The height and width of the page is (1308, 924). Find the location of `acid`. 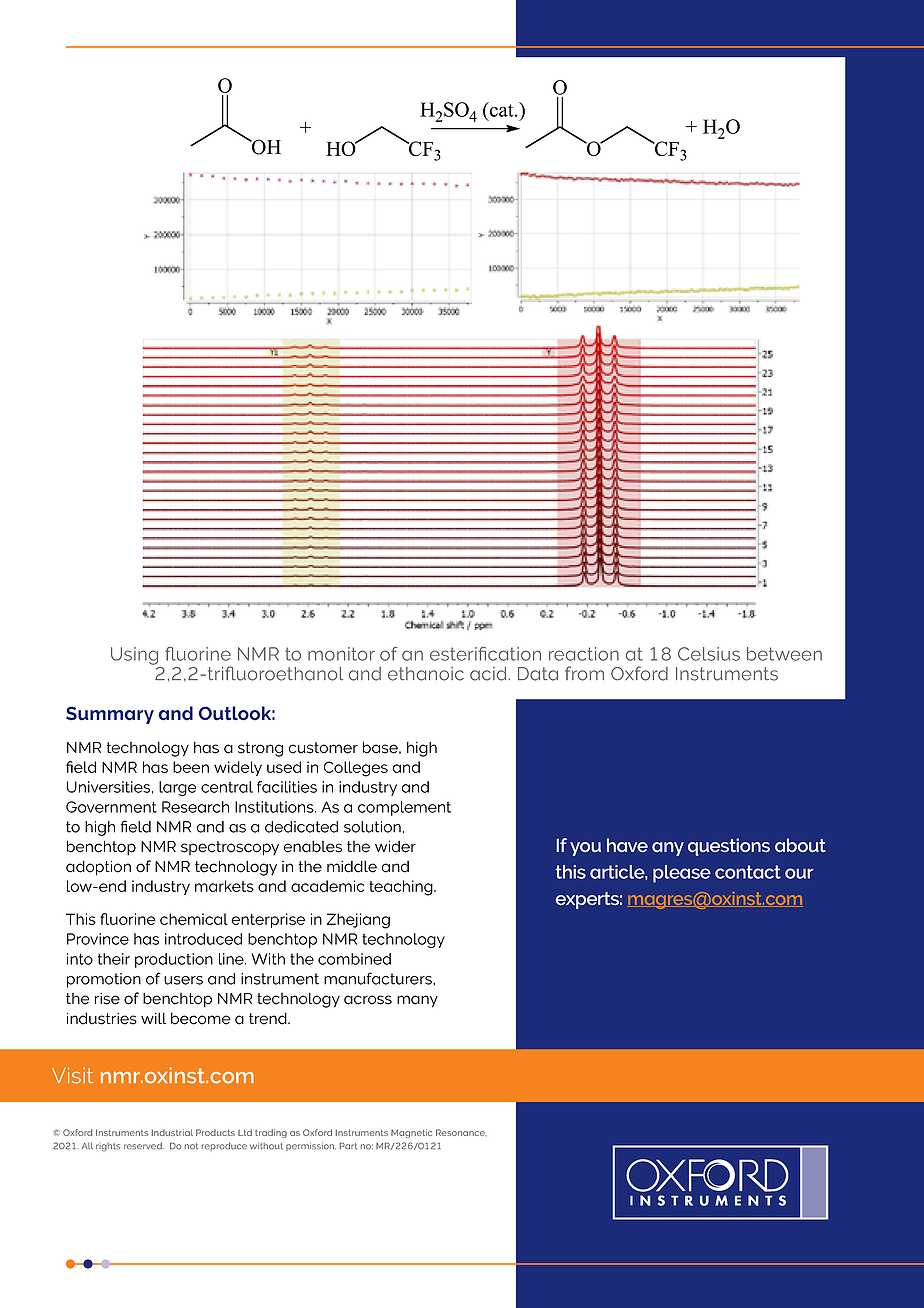

acid is located at coordinates (489, 674).
